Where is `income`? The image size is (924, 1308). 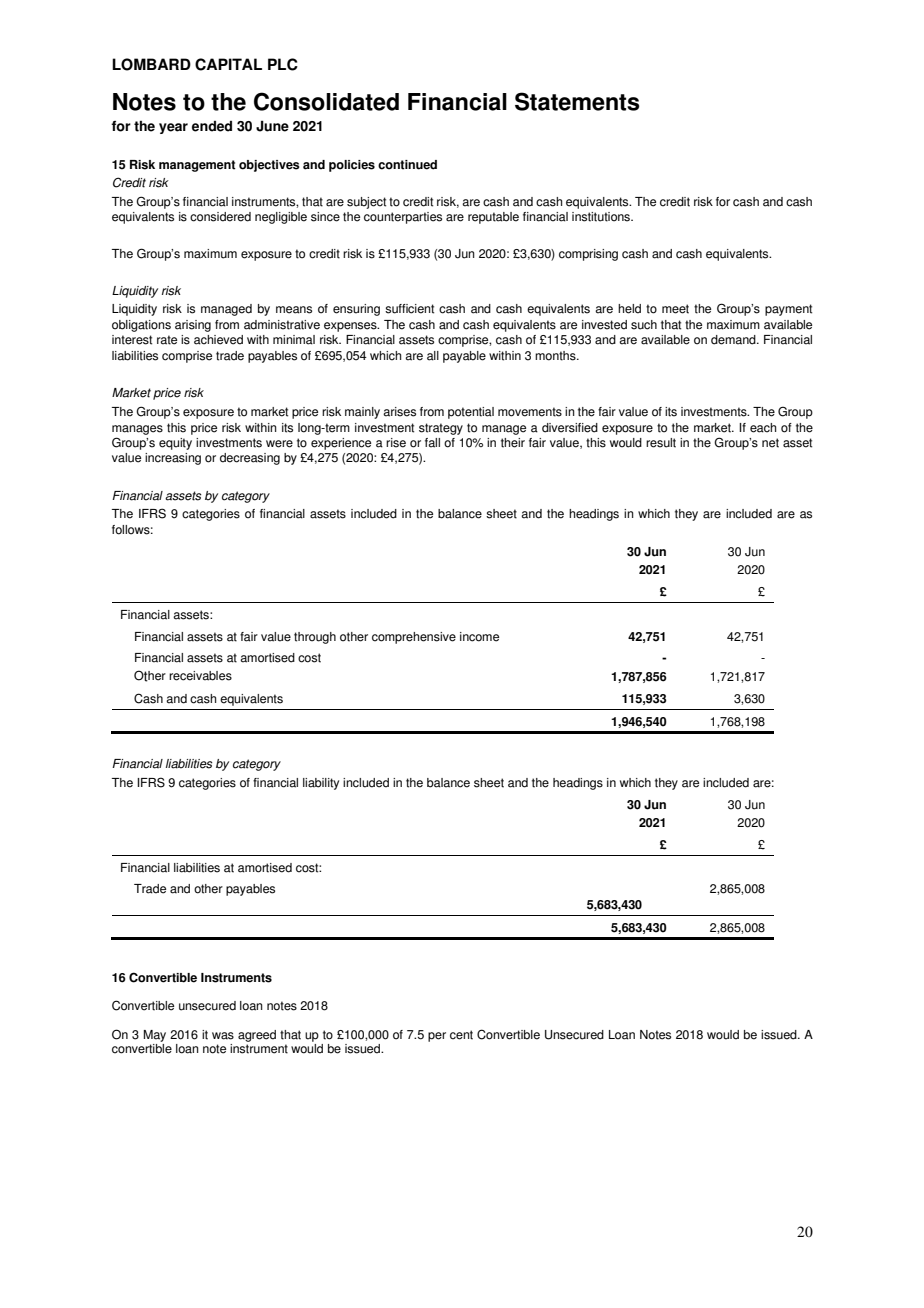 income is located at coordinates (479, 637).
